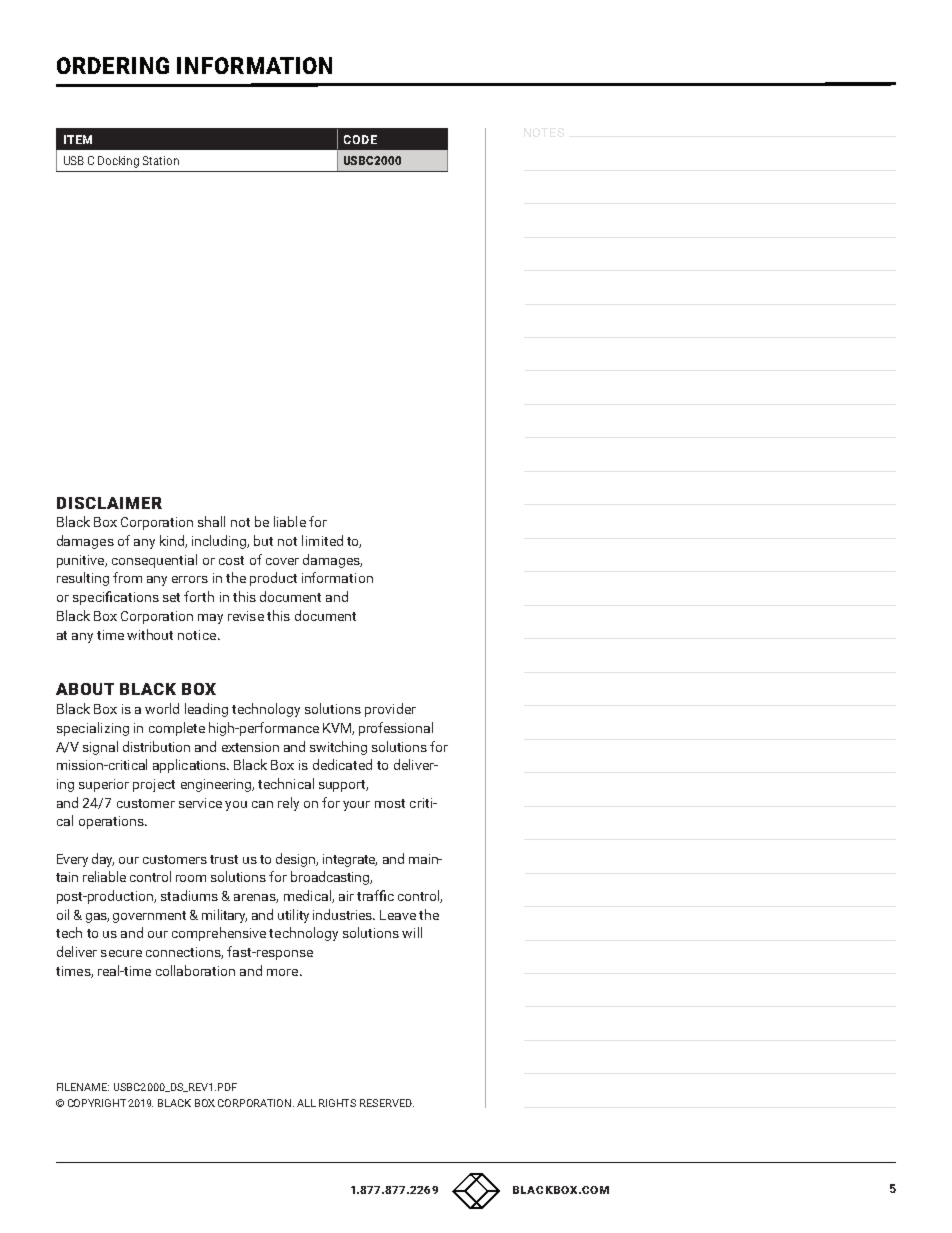 The height and width of the document is (1233, 952). Describe the element at coordinates (100, 748) in the document. I see `signal` at that location.
